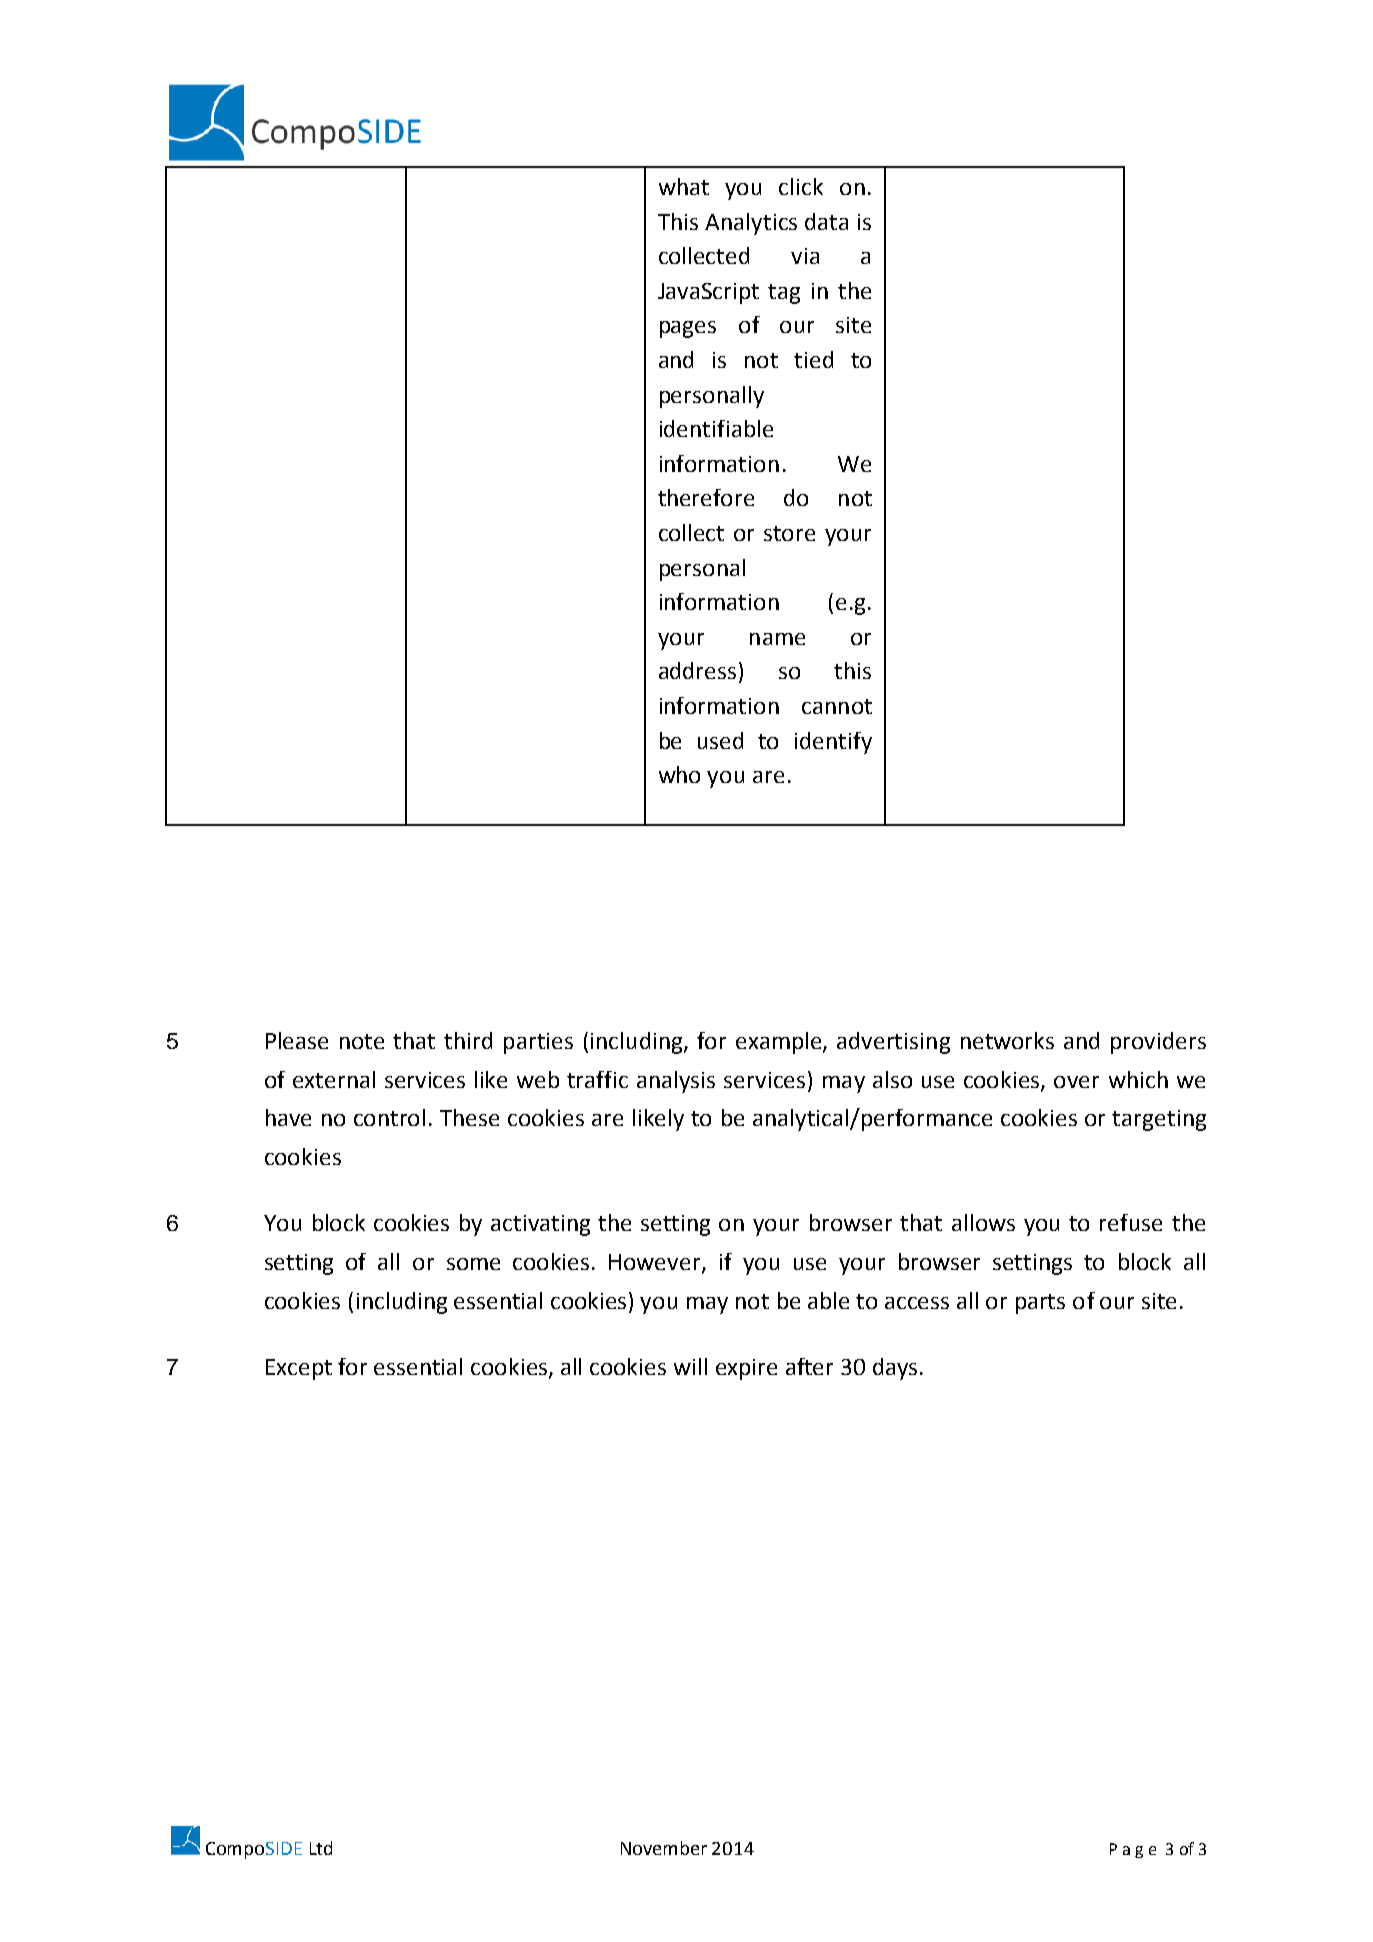  Describe the element at coordinates (321, 1848) in the document. I see `Ltd` at that location.
